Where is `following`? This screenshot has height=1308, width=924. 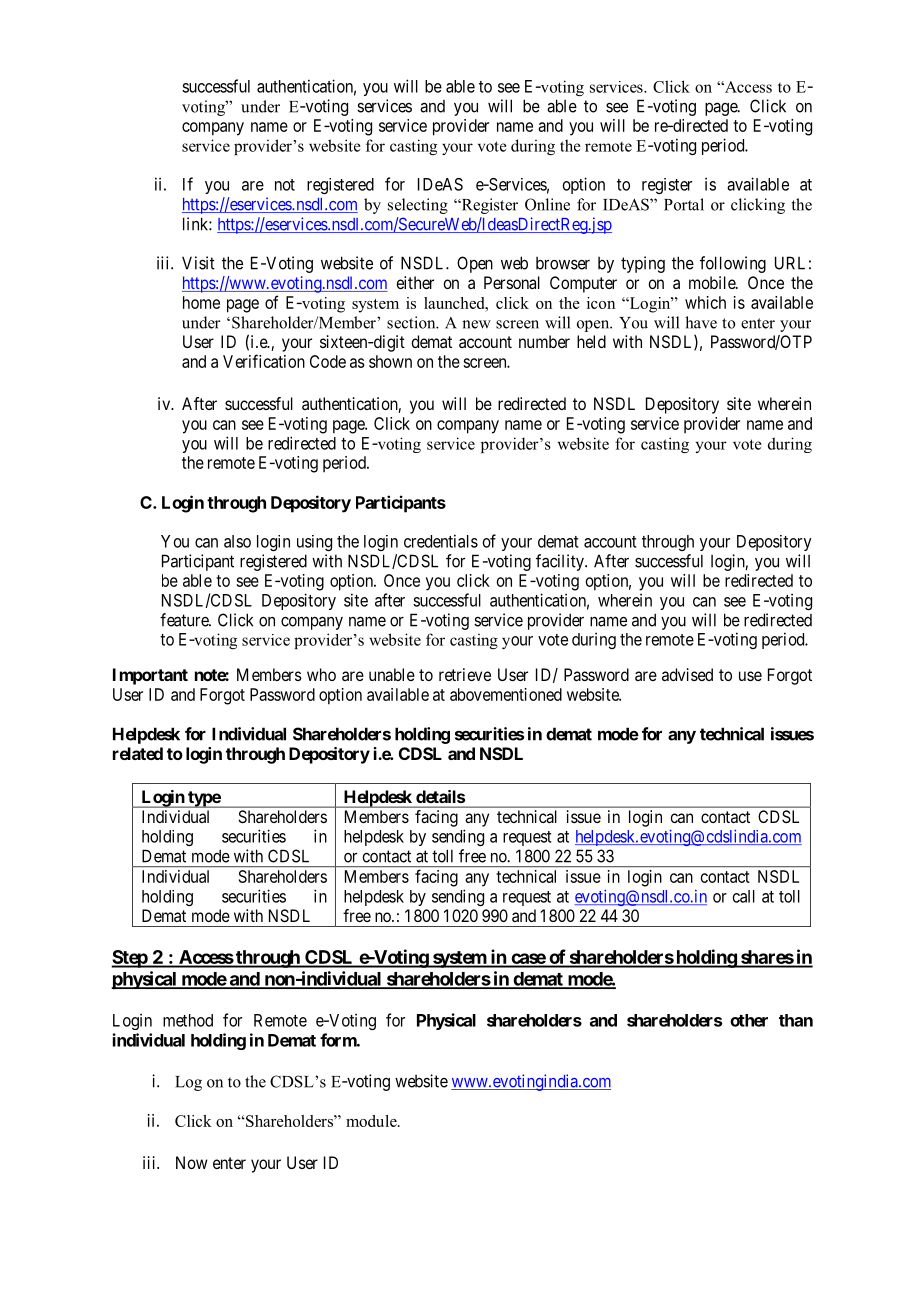 following is located at coordinates (733, 264).
